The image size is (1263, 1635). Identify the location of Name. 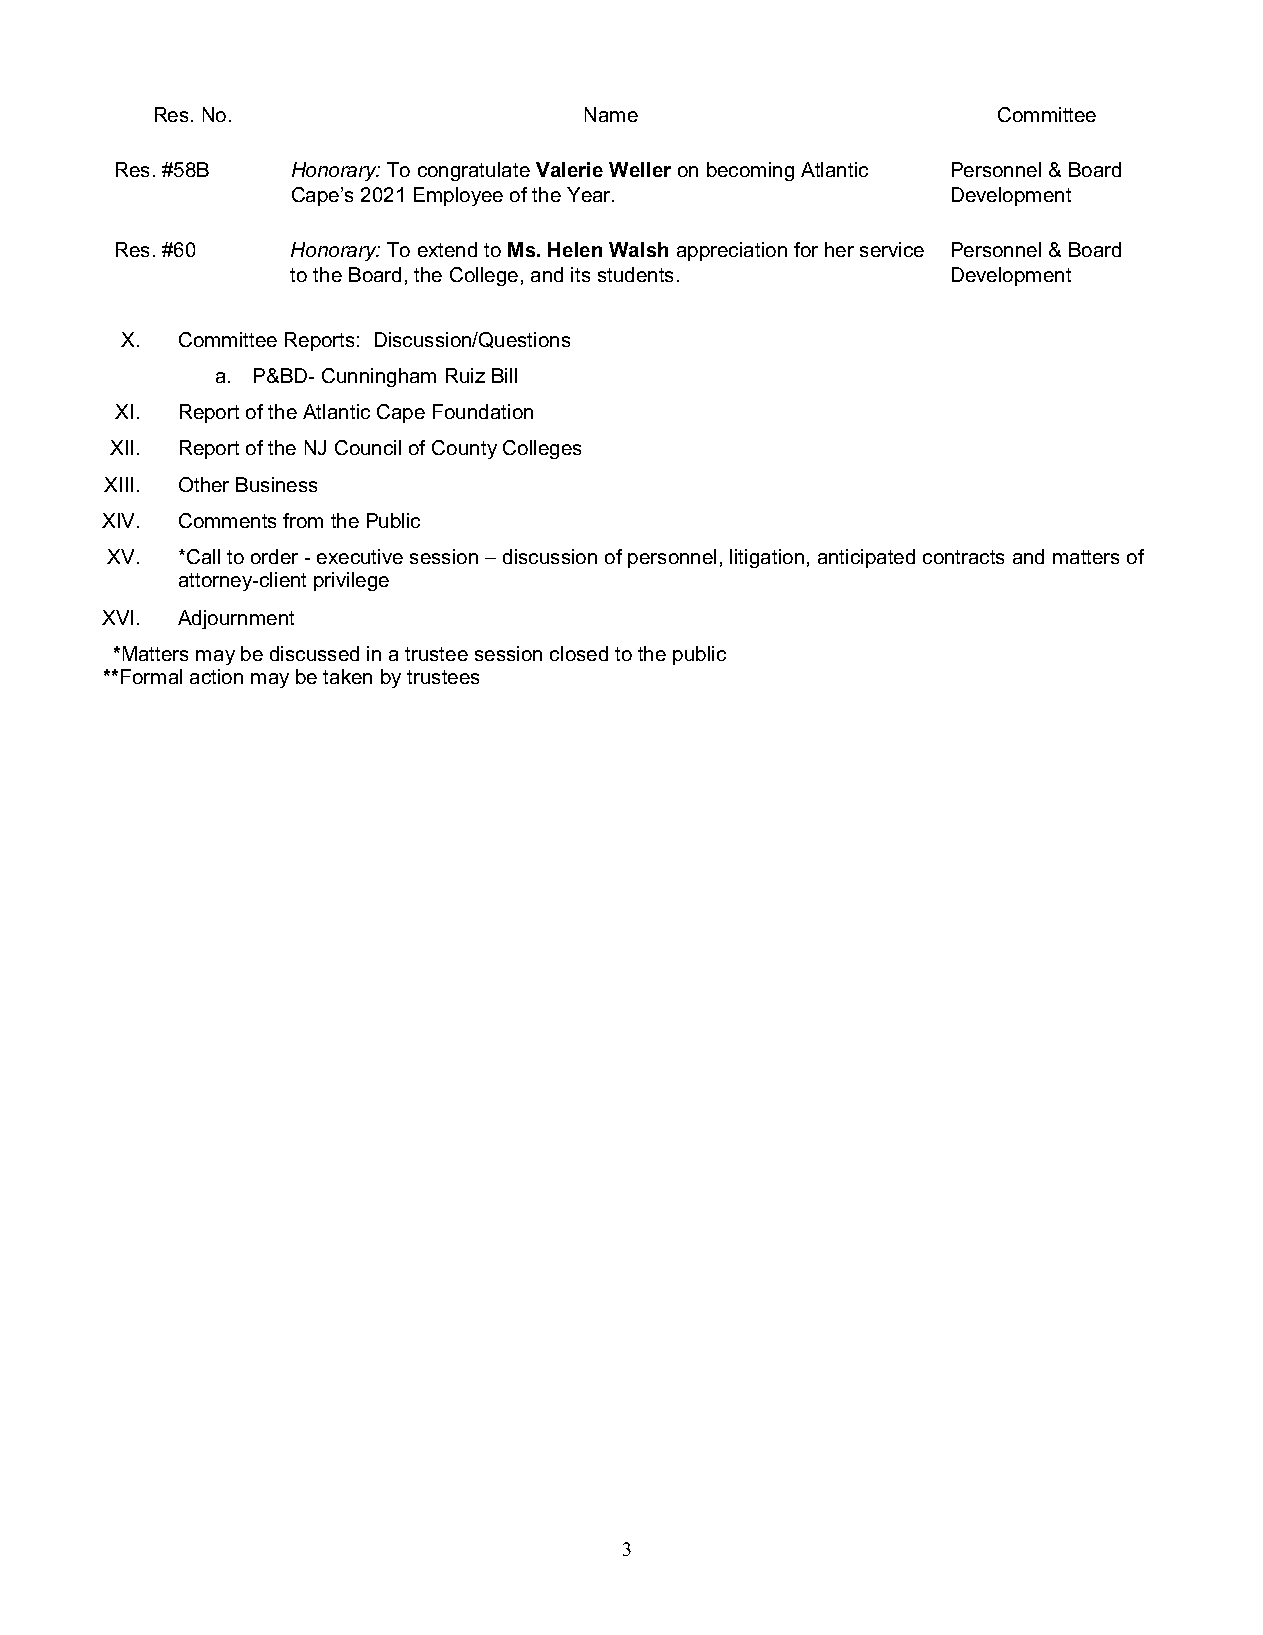
(611, 114).
